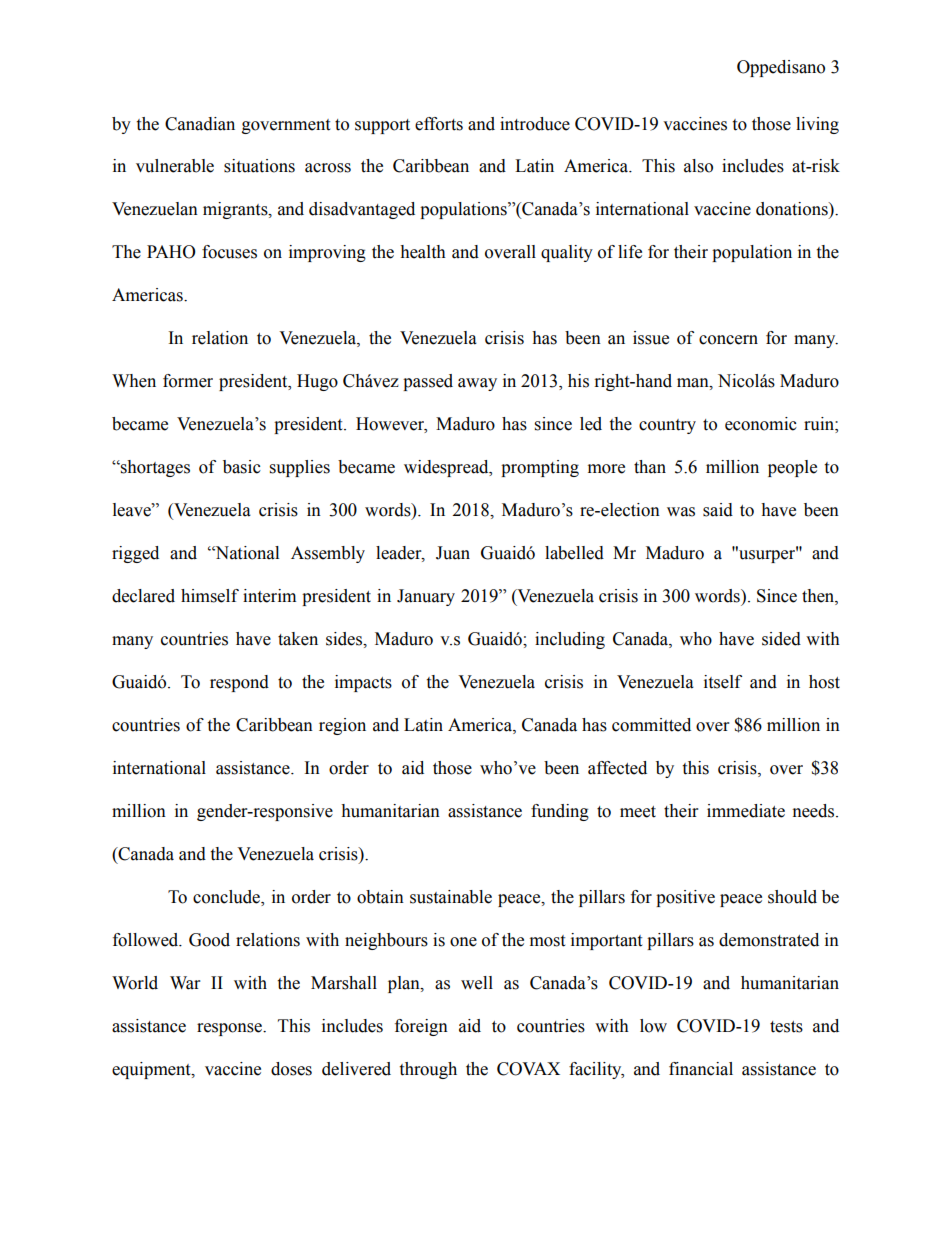 The image size is (952, 1233). Describe the element at coordinates (200, 124) in the image. I see `Canadian` at that location.
